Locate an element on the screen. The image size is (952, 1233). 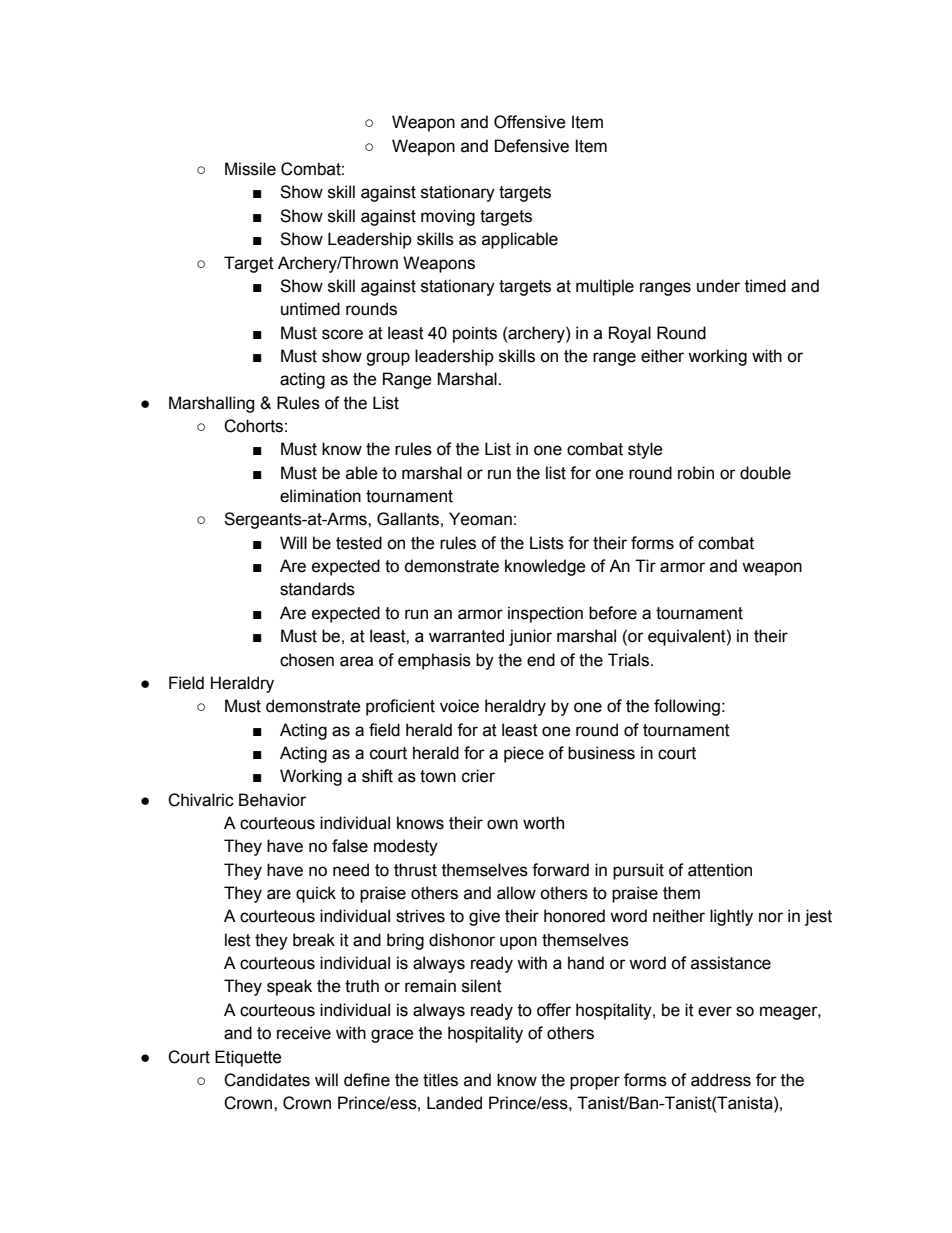
Defensive is located at coordinates (532, 146).
